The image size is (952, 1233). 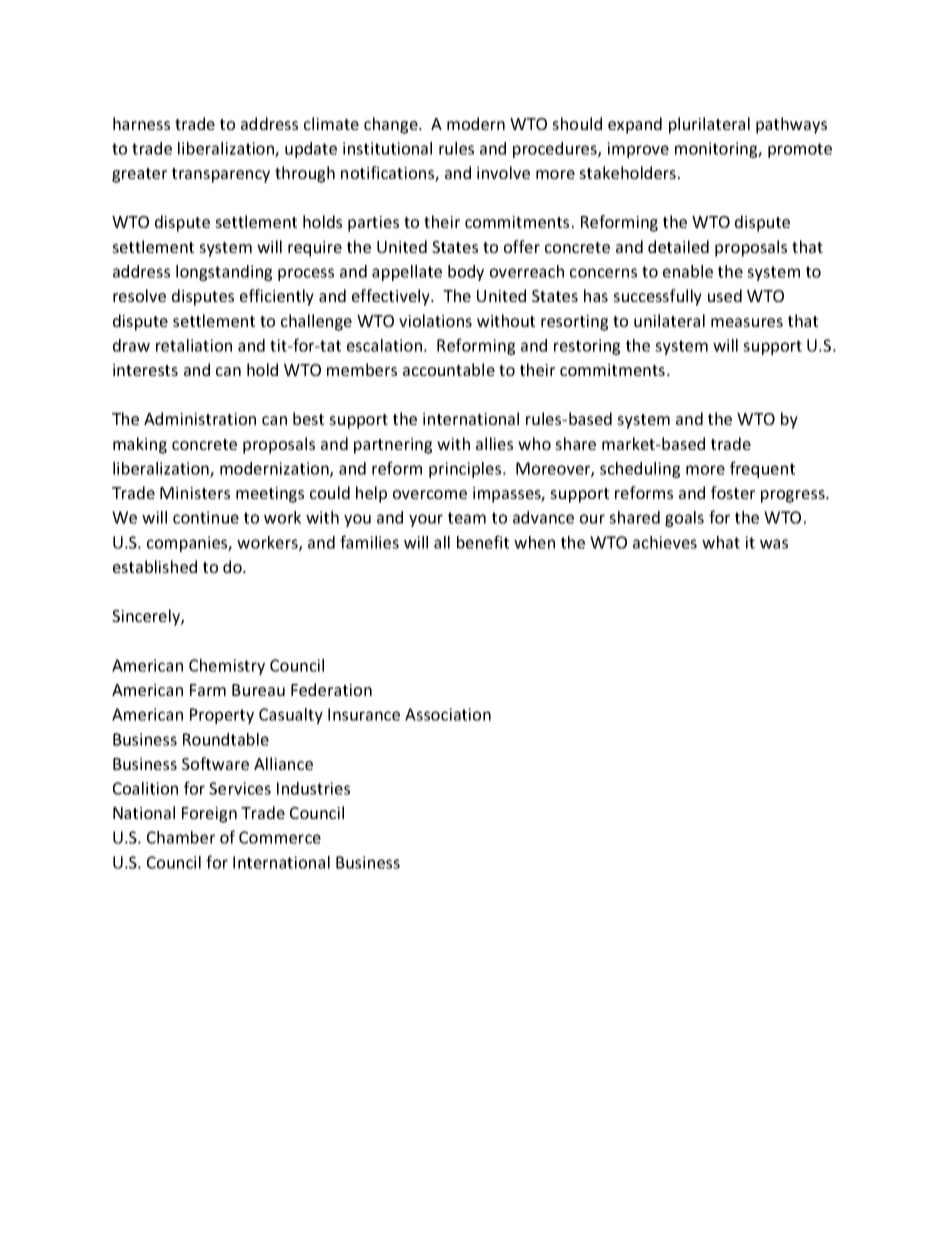 What do you see at coordinates (503, 172) in the screenshot?
I see `involve` at bounding box center [503, 172].
